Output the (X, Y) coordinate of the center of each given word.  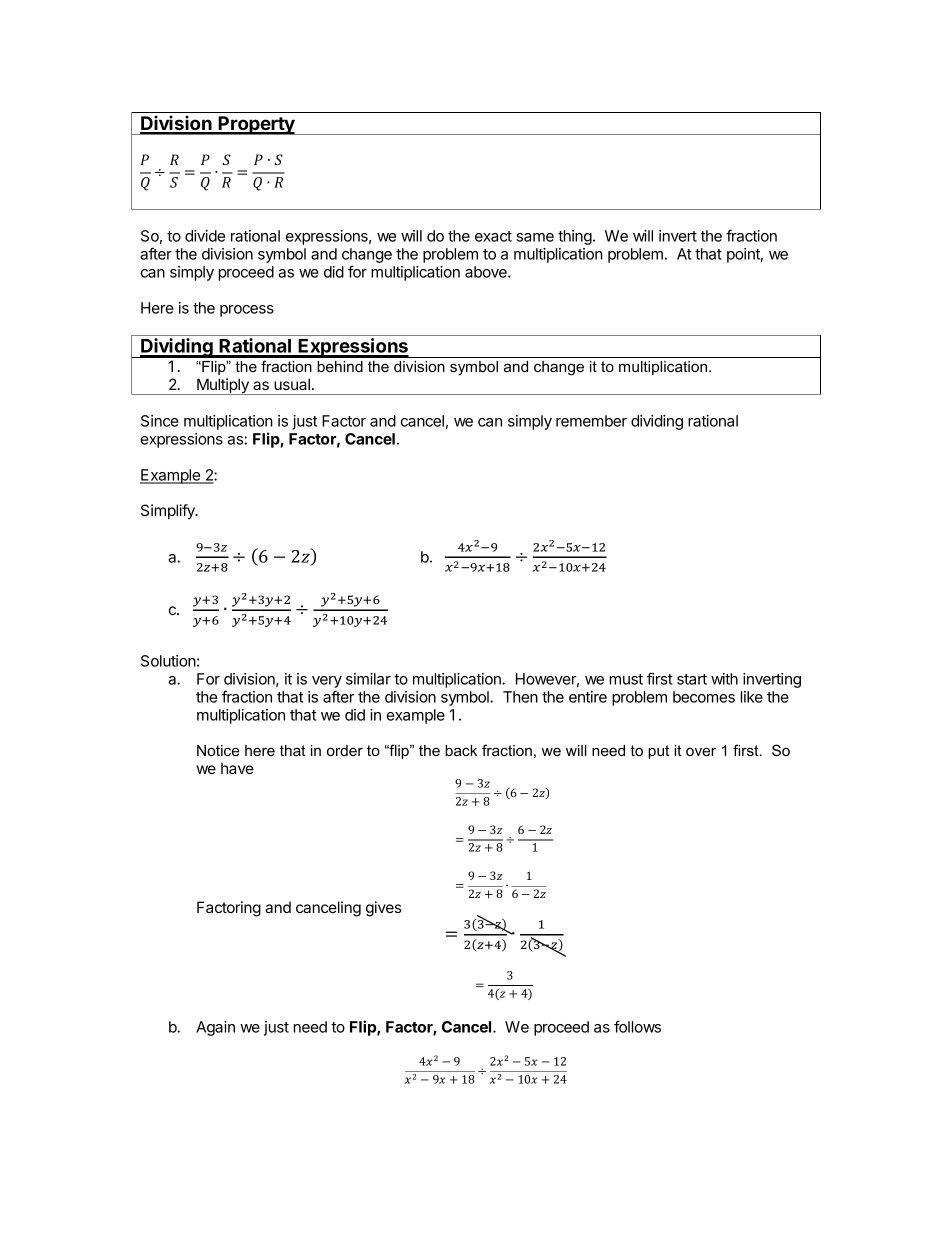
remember (591, 421)
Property (257, 125)
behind (340, 366)
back (461, 750)
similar (368, 679)
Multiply (223, 386)
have (237, 768)
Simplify (169, 512)
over (701, 751)
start (692, 679)
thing (575, 237)
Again (215, 1028)
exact (493, 236)
